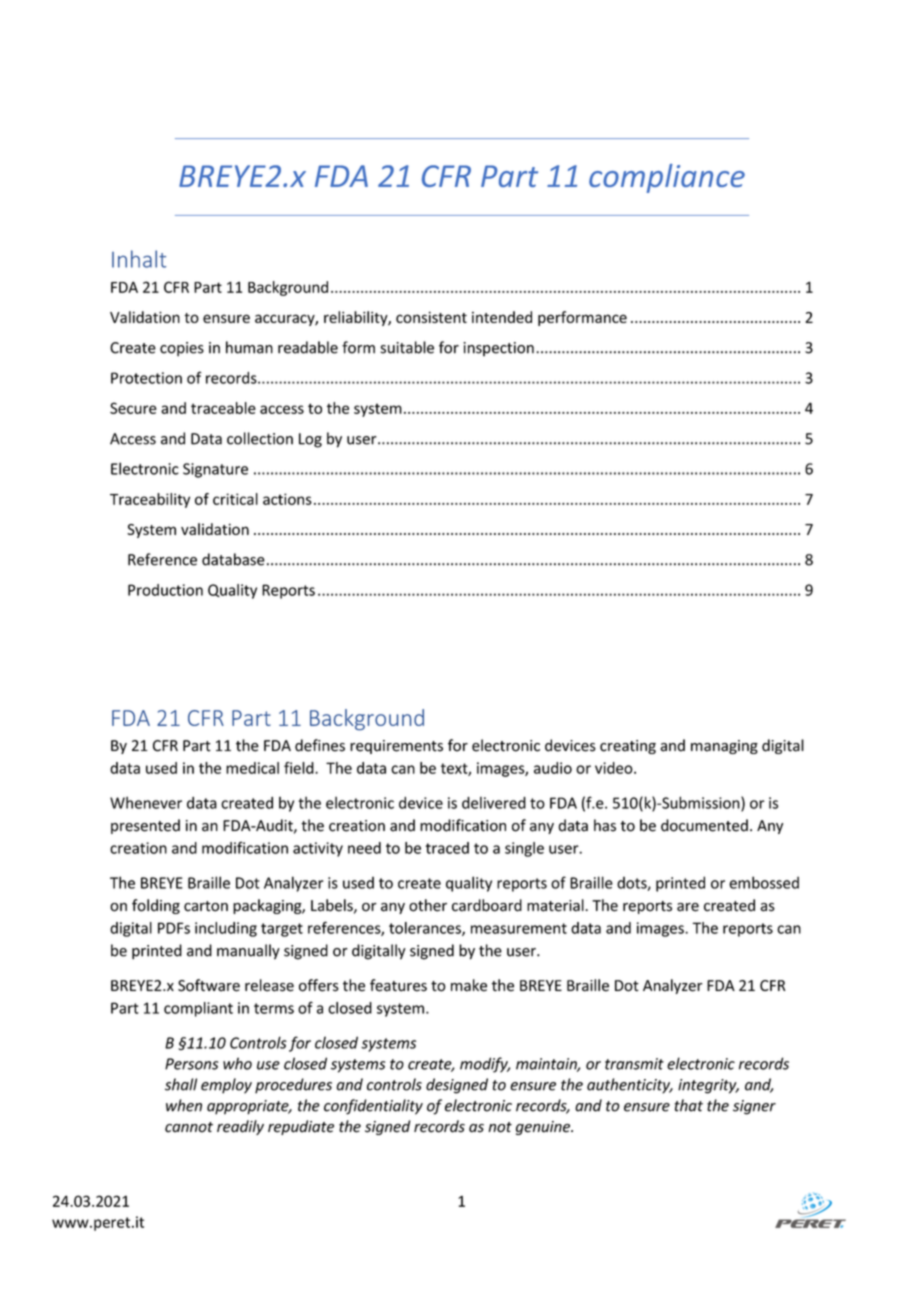 Image resolution: width=924 pixels, height=1308 pixels. What do you see at coordinates (431, 317) in the screenshot?
I see `consistent` at bounding box center [431, 317].
